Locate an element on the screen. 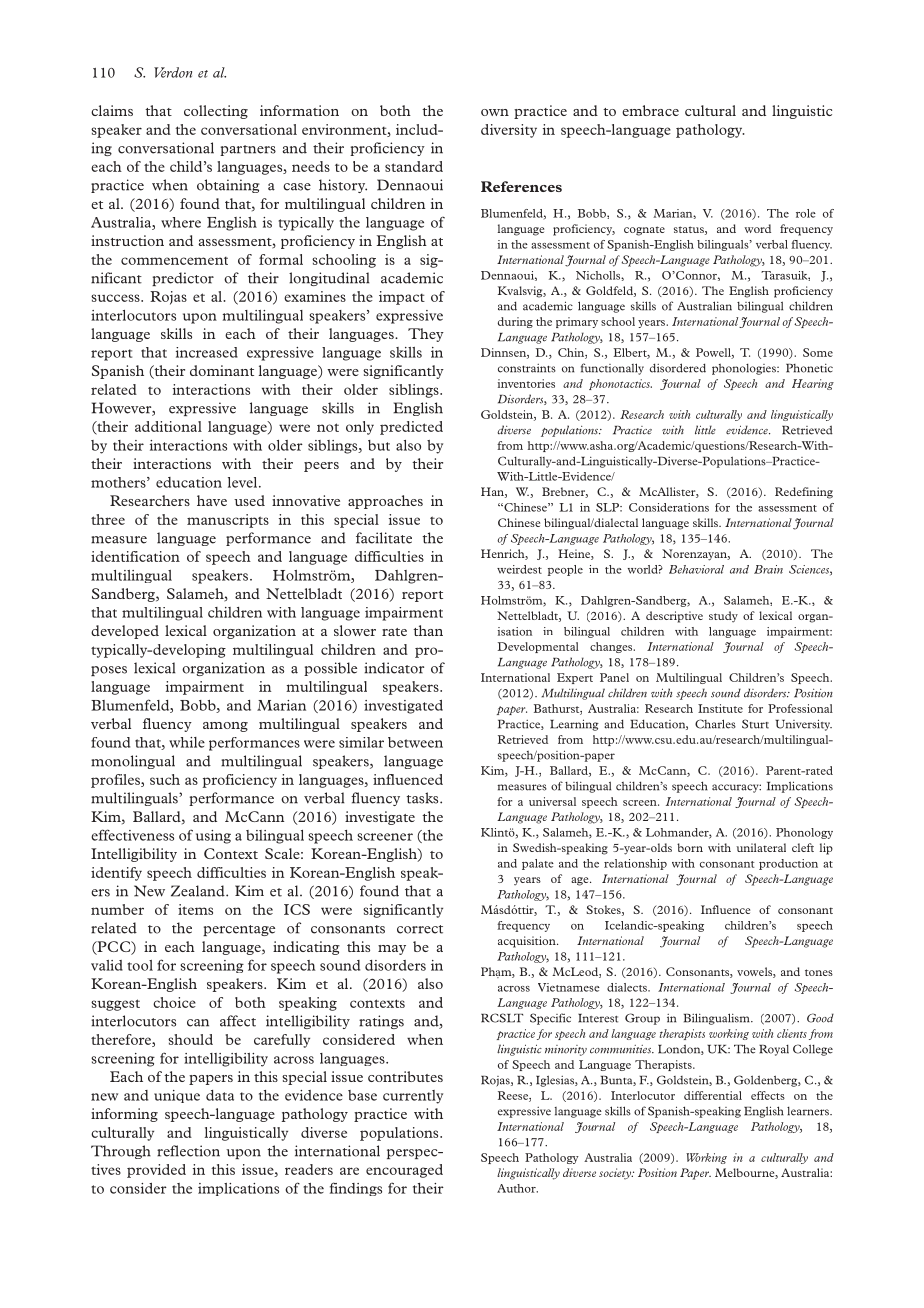 The height and width of the screenshot is (1308, 924). than is located at coordinates (428, 630).
